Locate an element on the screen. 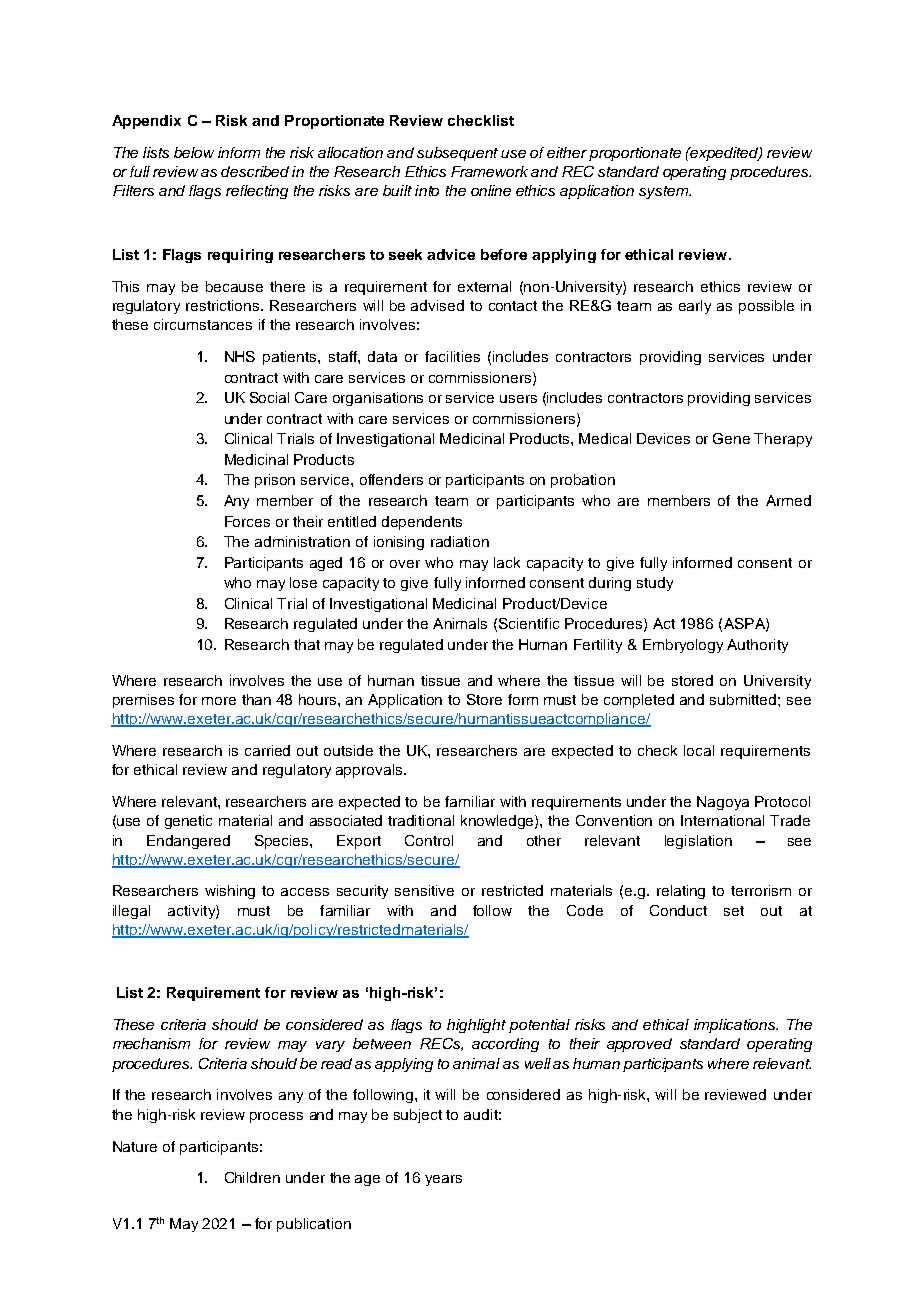 The height and width of the screenshot is (1308, 924). system is located at coordinates (665, 192).
